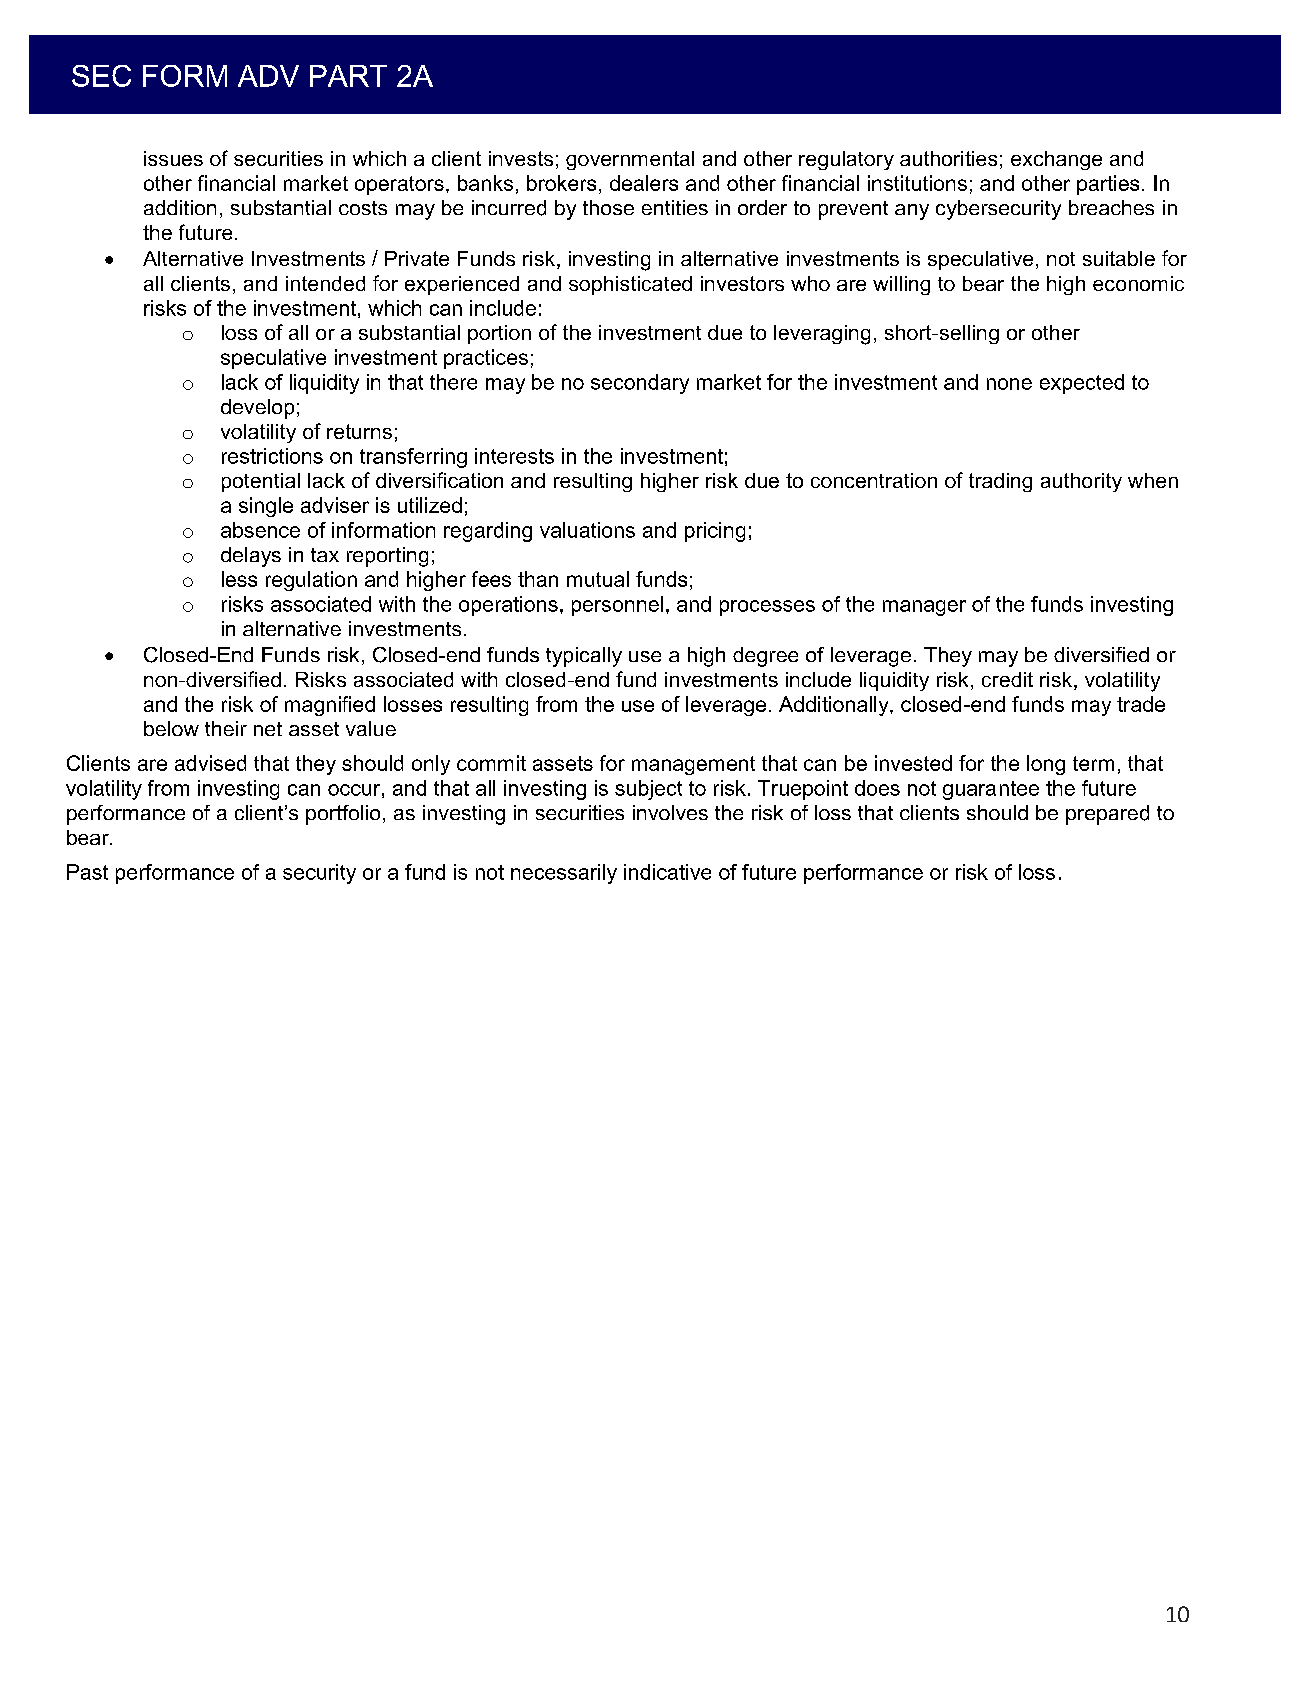 This page has width=1313, height=1699. Describe the element at coordinates (330, 706) in the page. I see `magnified` at that location.
